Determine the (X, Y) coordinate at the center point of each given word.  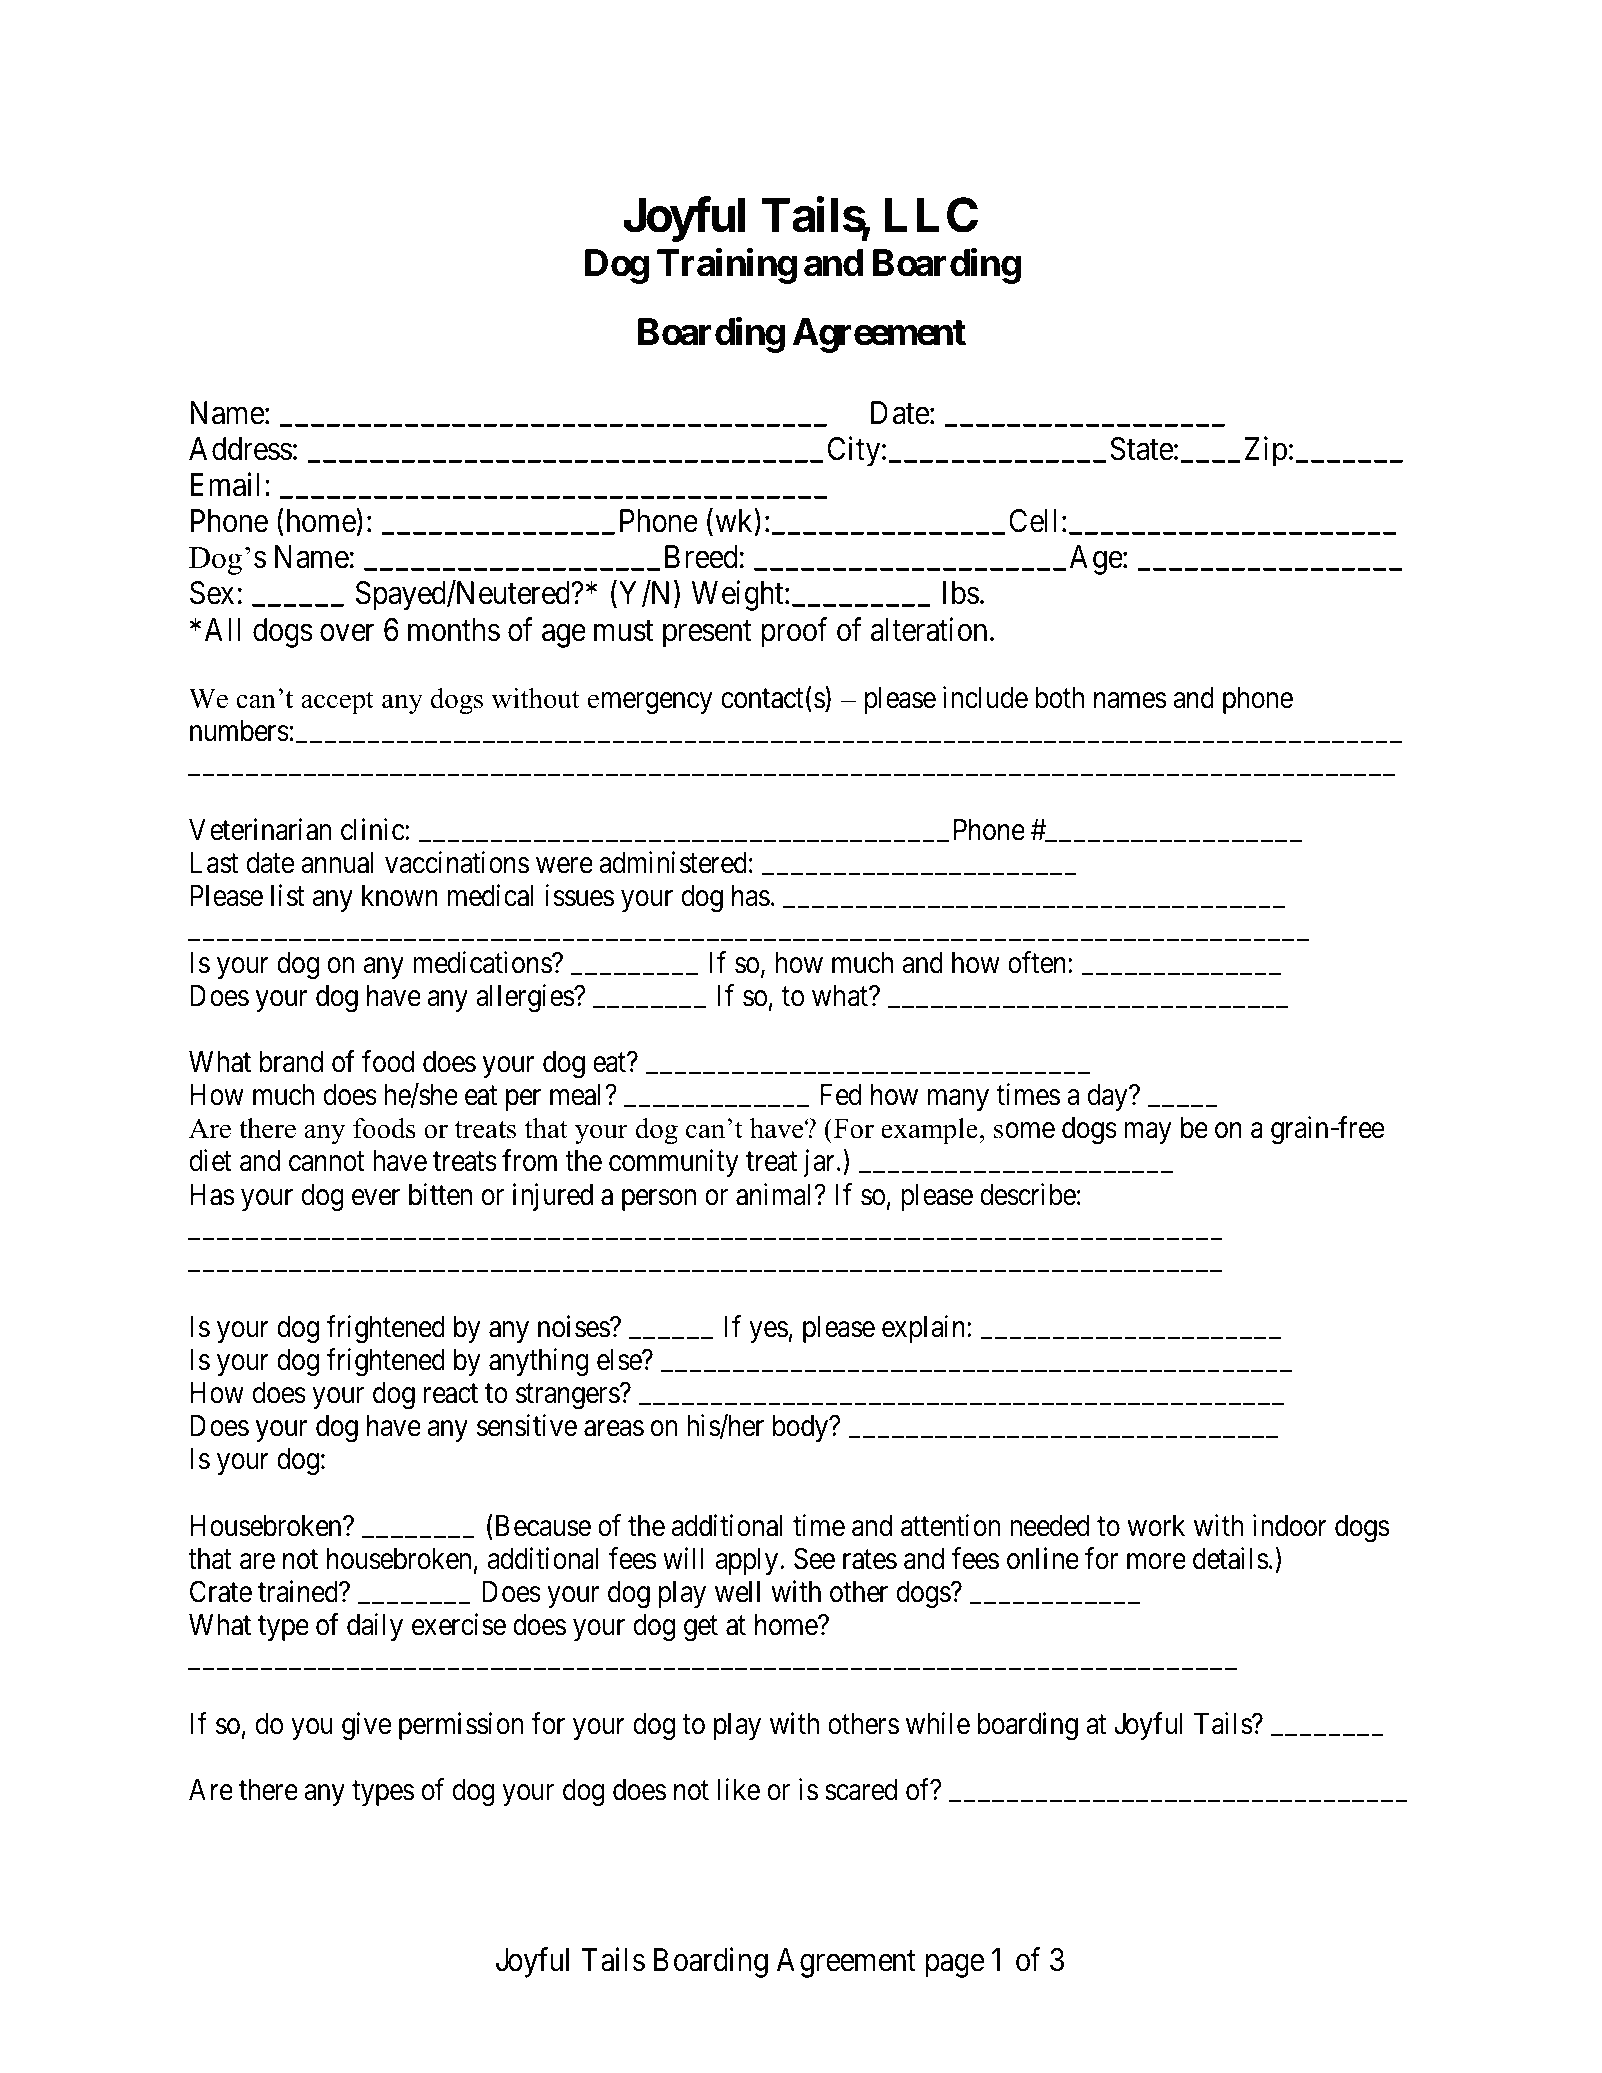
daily (375, 1627)
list (288, 896)
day (1109, 1097)
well (737, 1592)
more (1156, 1561)
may (1147, 1133)
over (347, 633)
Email (225, 485)
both (1059, 698)
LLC (931, 215)
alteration (929, 629)
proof (794, 632)
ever (376, 1197)
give (367, 1726)
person (659, 1200)
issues (579, 896)
